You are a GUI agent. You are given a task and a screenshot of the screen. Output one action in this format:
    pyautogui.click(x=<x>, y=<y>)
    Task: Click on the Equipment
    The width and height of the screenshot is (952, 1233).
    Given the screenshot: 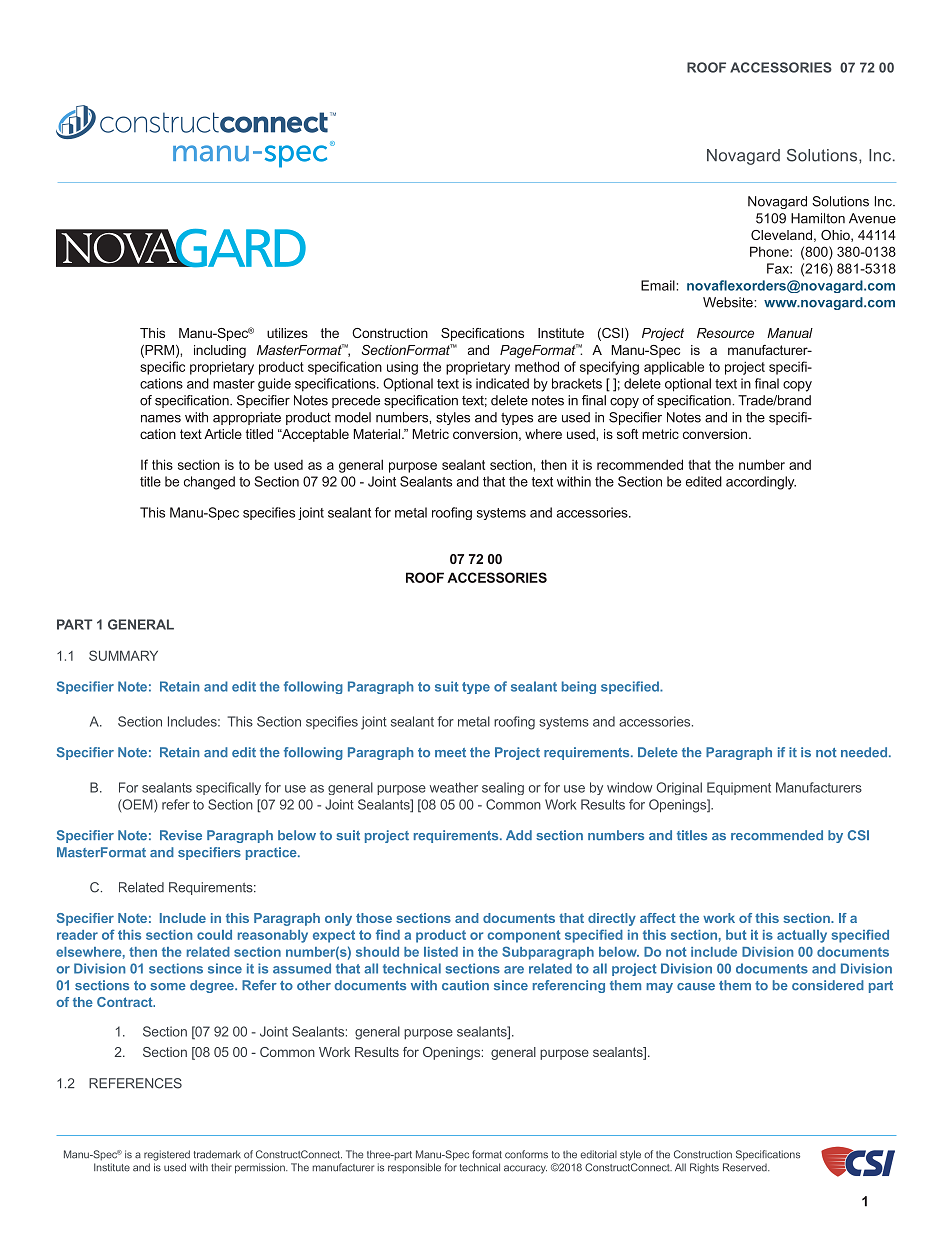 What is the action you would take?
    pyautogui.click(x=739, y=788)
